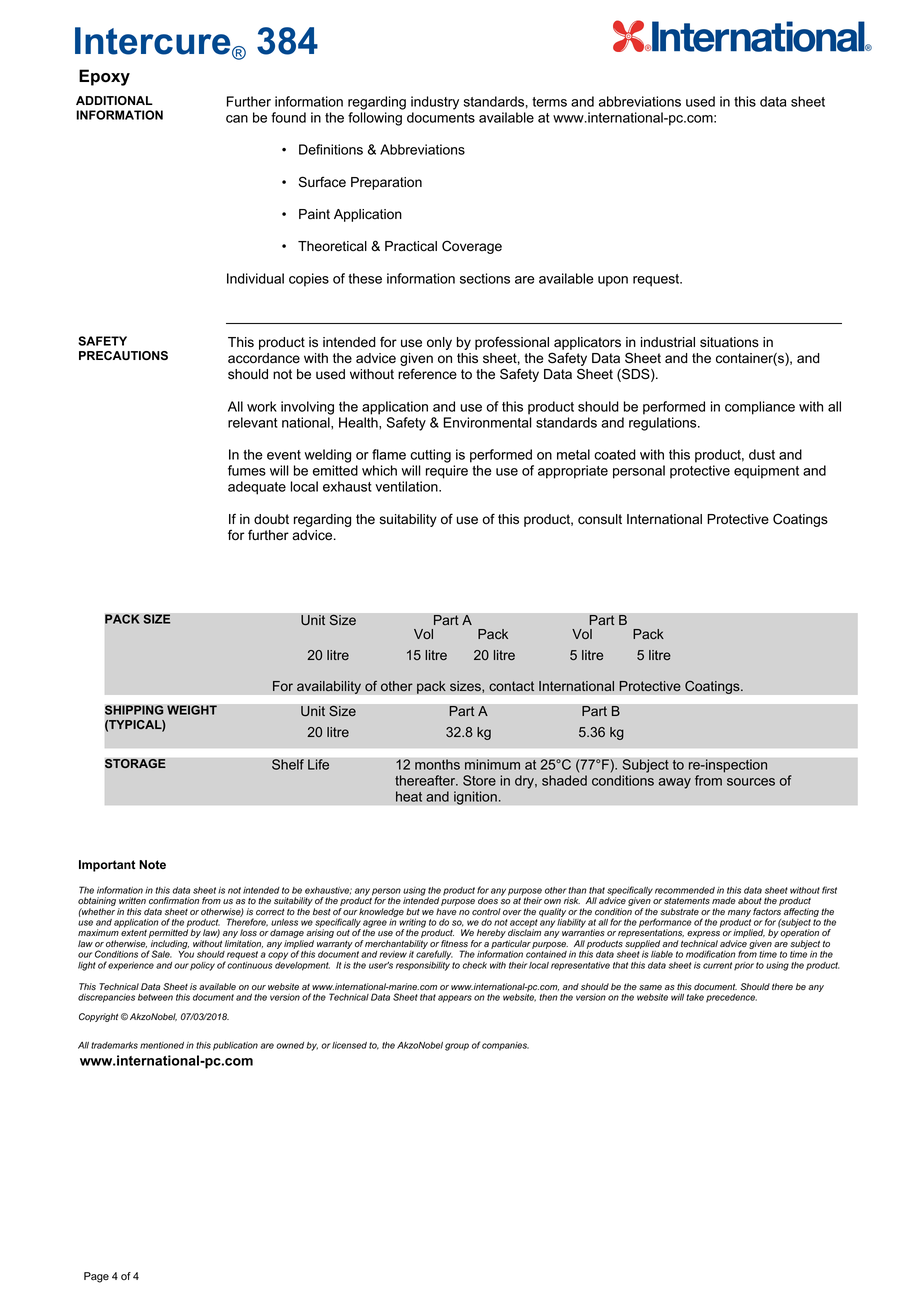 The height and width of the screenshot is (1307, 924). I want to click on sources, so click(751, 782).
